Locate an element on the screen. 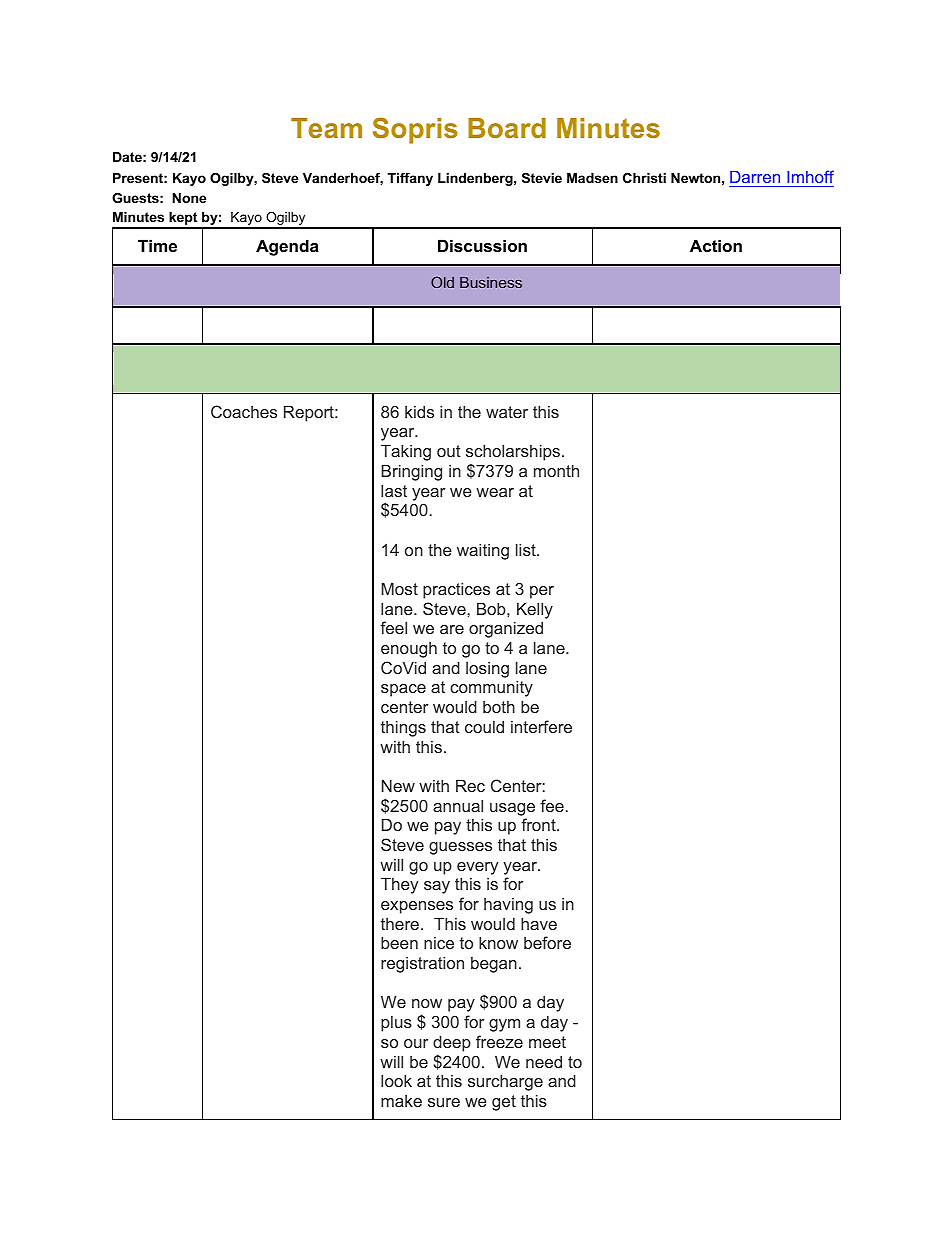 The image size is (952, 1233). Tiffany is located at coordinates (410, 179).
